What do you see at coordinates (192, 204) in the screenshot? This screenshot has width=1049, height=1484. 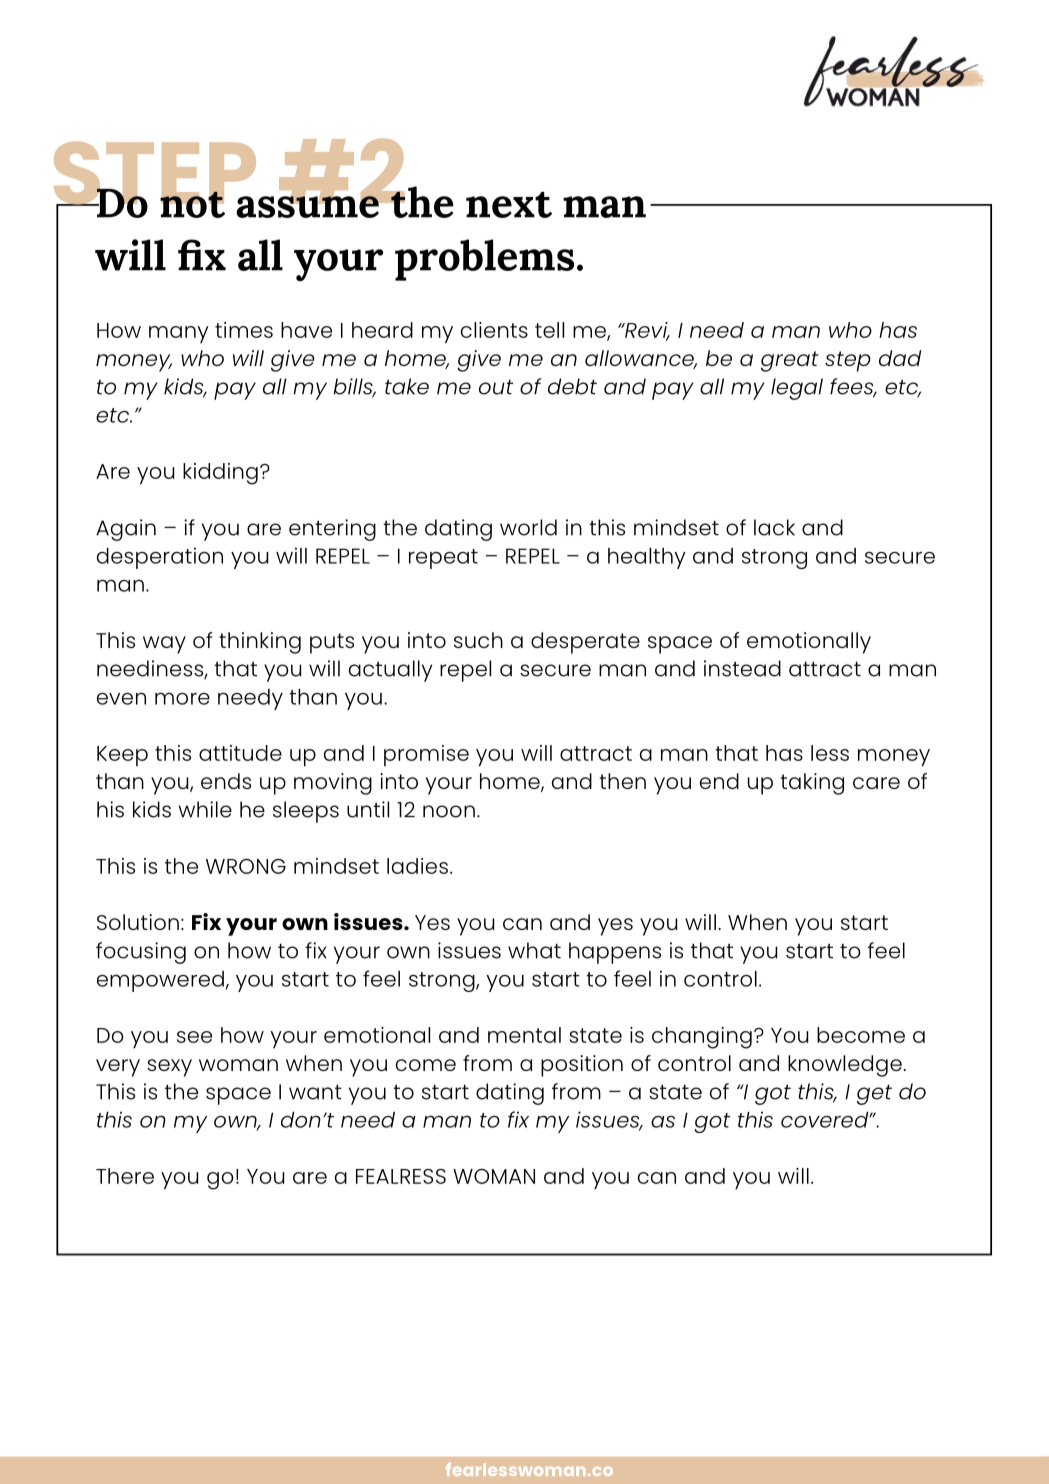 I see `not` at bounding box center [192, 204].
